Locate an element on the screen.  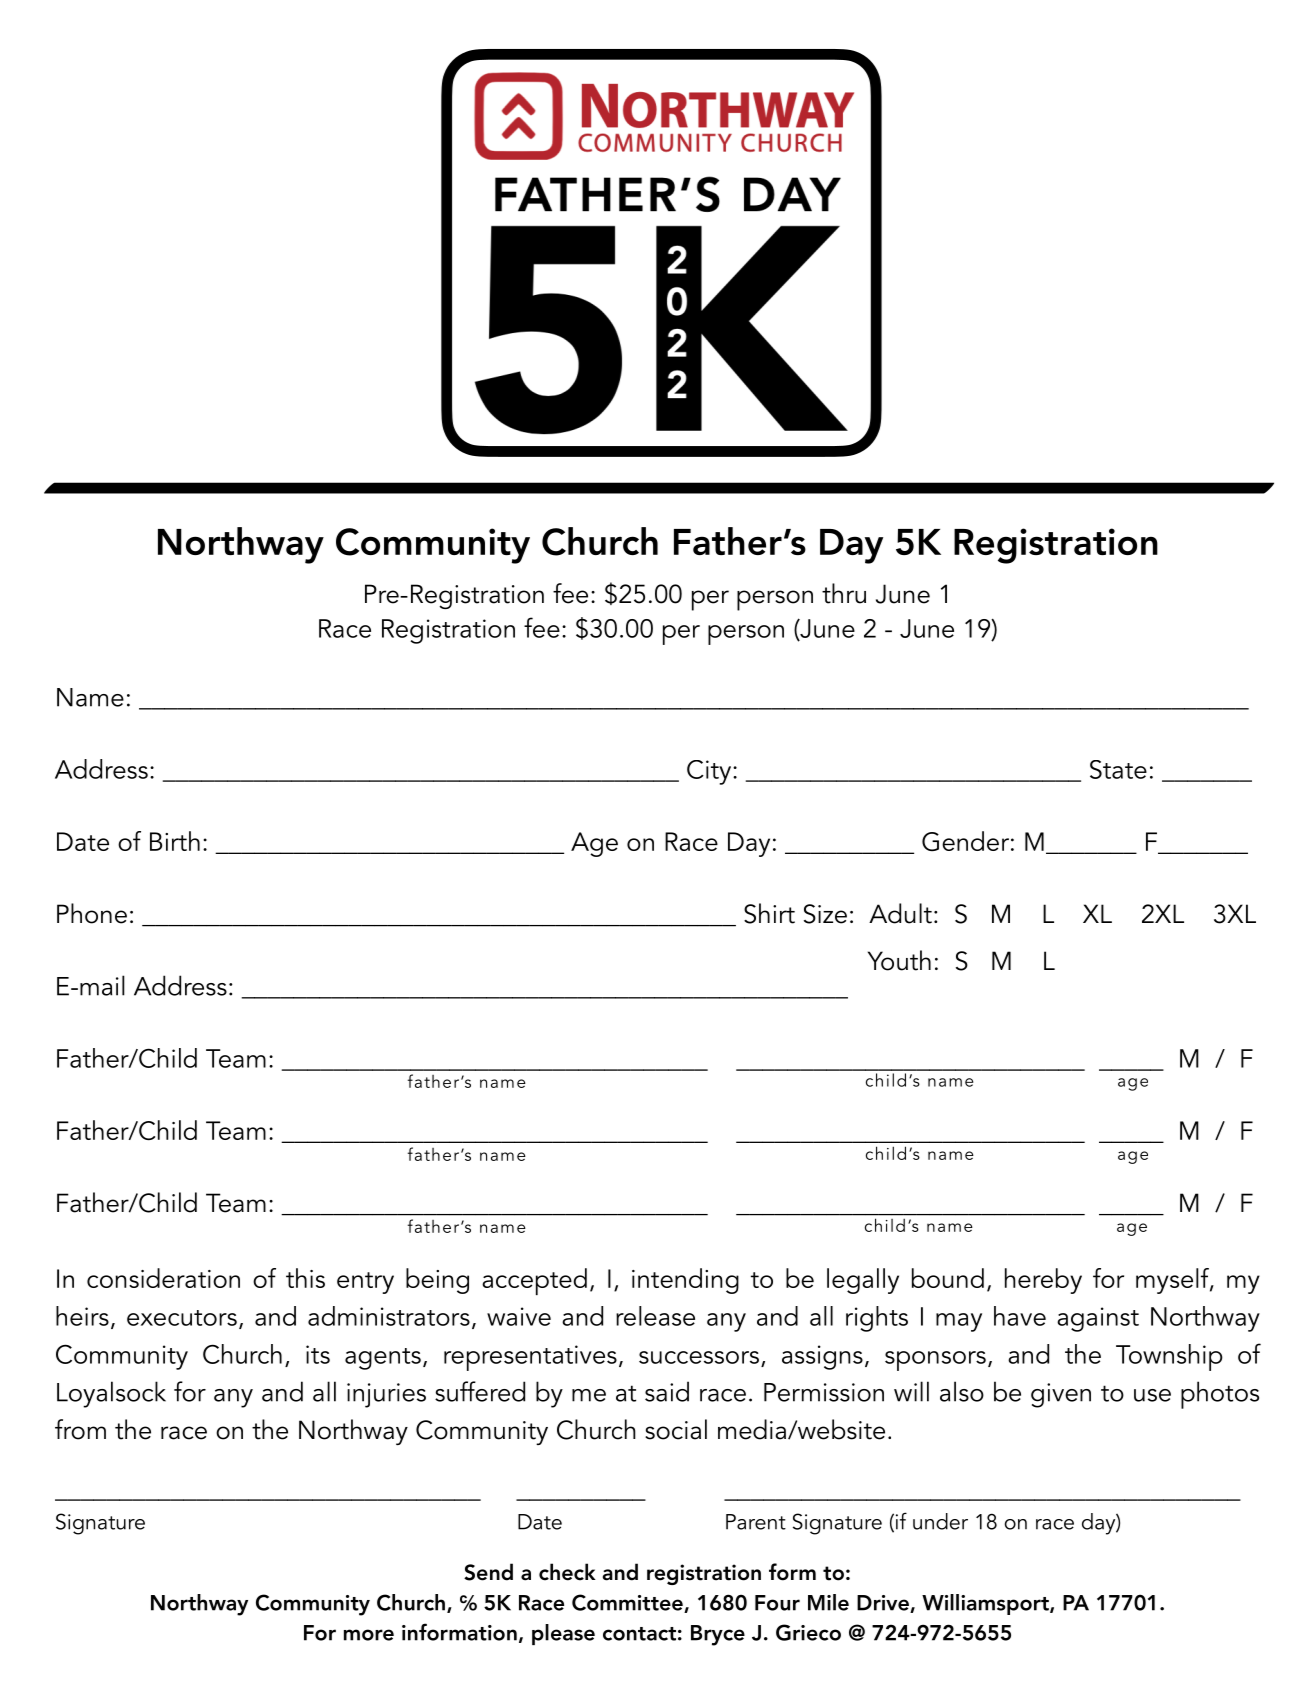
Birth is located at coordinates (175, 841).
